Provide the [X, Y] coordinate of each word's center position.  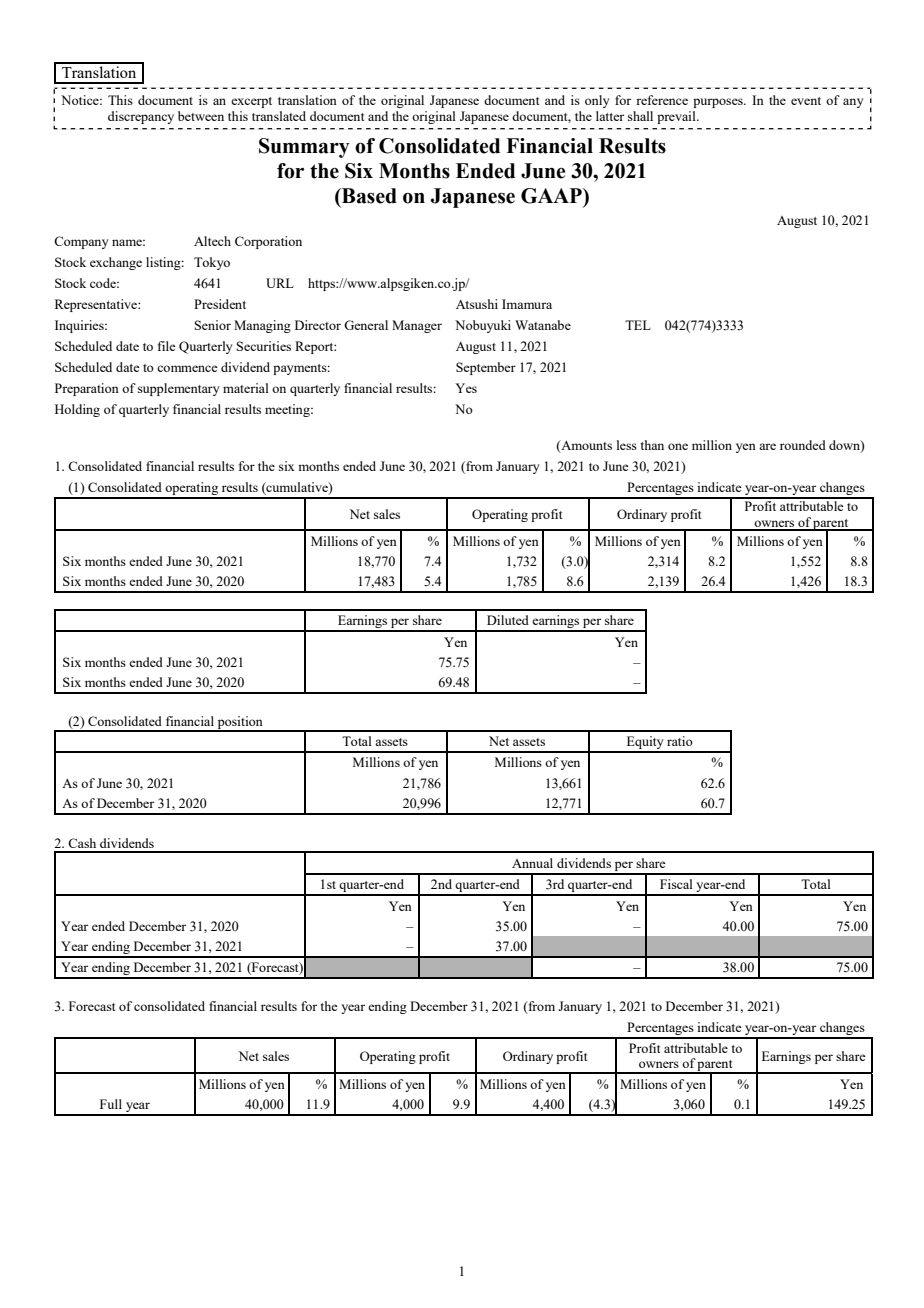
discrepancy [141, 117]
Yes [466, 388]
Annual [532, 863]
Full [111, 1104]
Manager [417, 326]
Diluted [508, 620]
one [678, 446]
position [240, 723]
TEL [638, 325]
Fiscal [676, 884]
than [652, 445]
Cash [82, 843]
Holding [77, 410]
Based [368, 196]
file [167, 346]
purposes [719, 103]
